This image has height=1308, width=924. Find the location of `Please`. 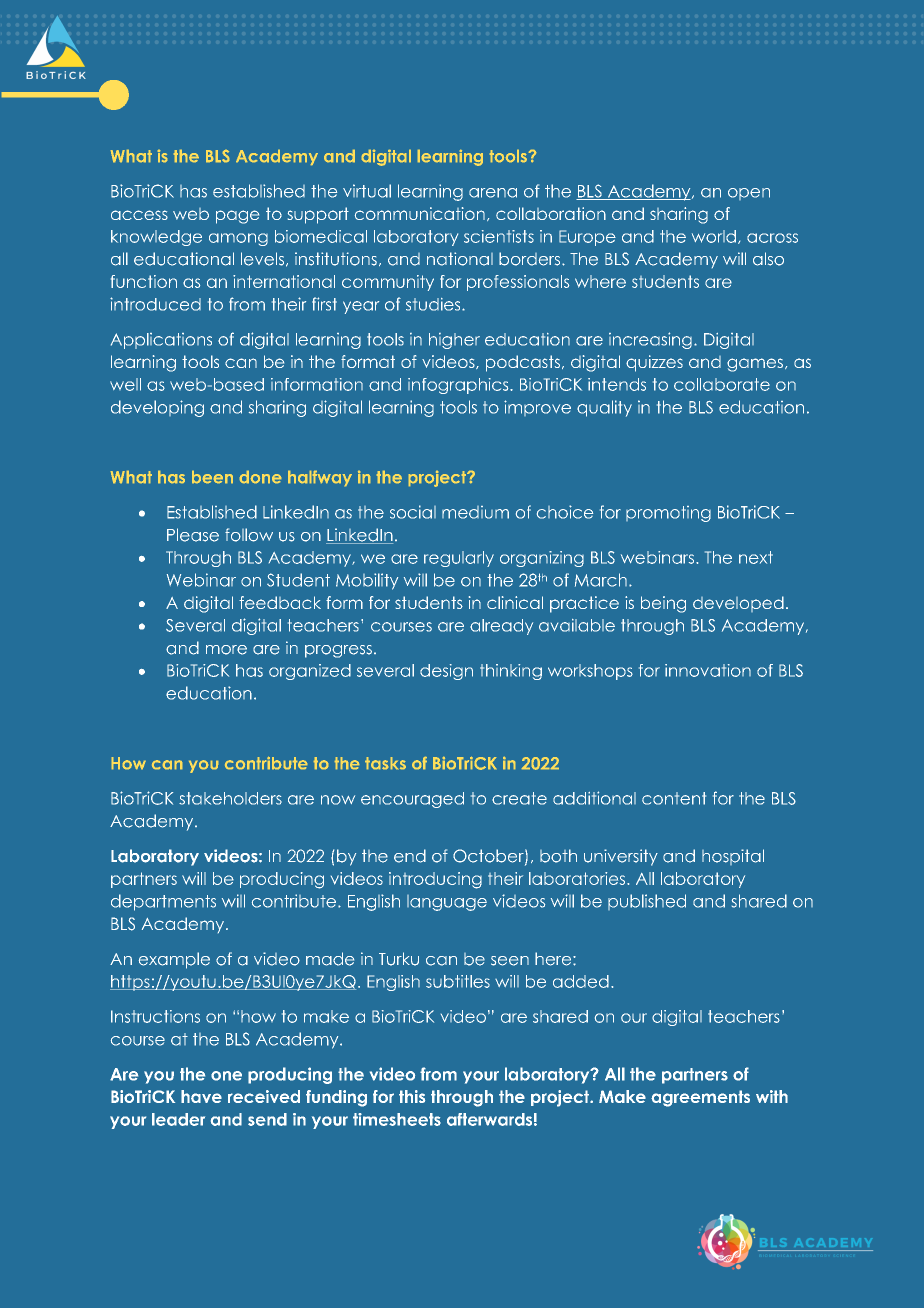

Please is located at coordinates (193, 535).
